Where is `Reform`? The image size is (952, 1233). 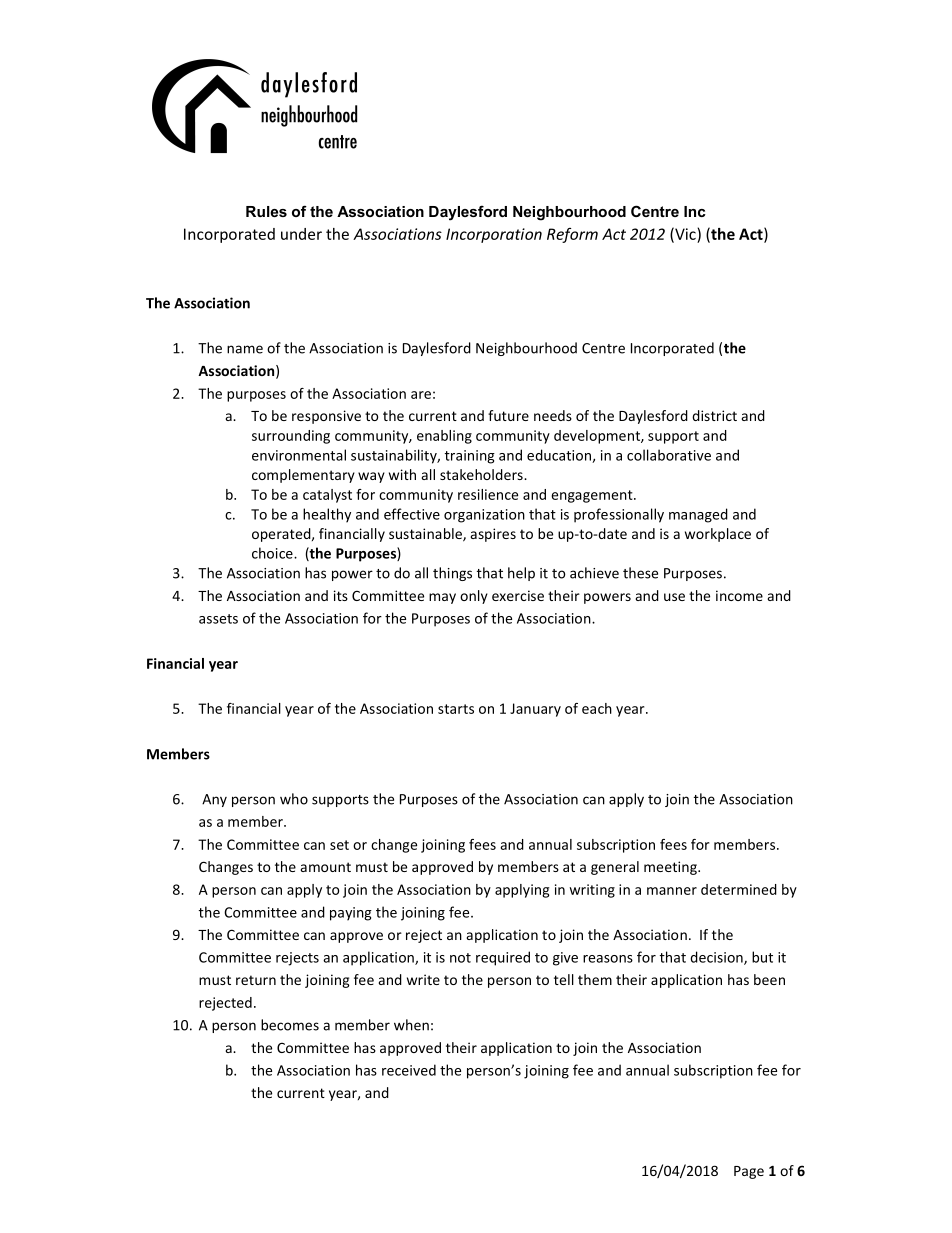 Reform is located at coordinates (572, 235).
